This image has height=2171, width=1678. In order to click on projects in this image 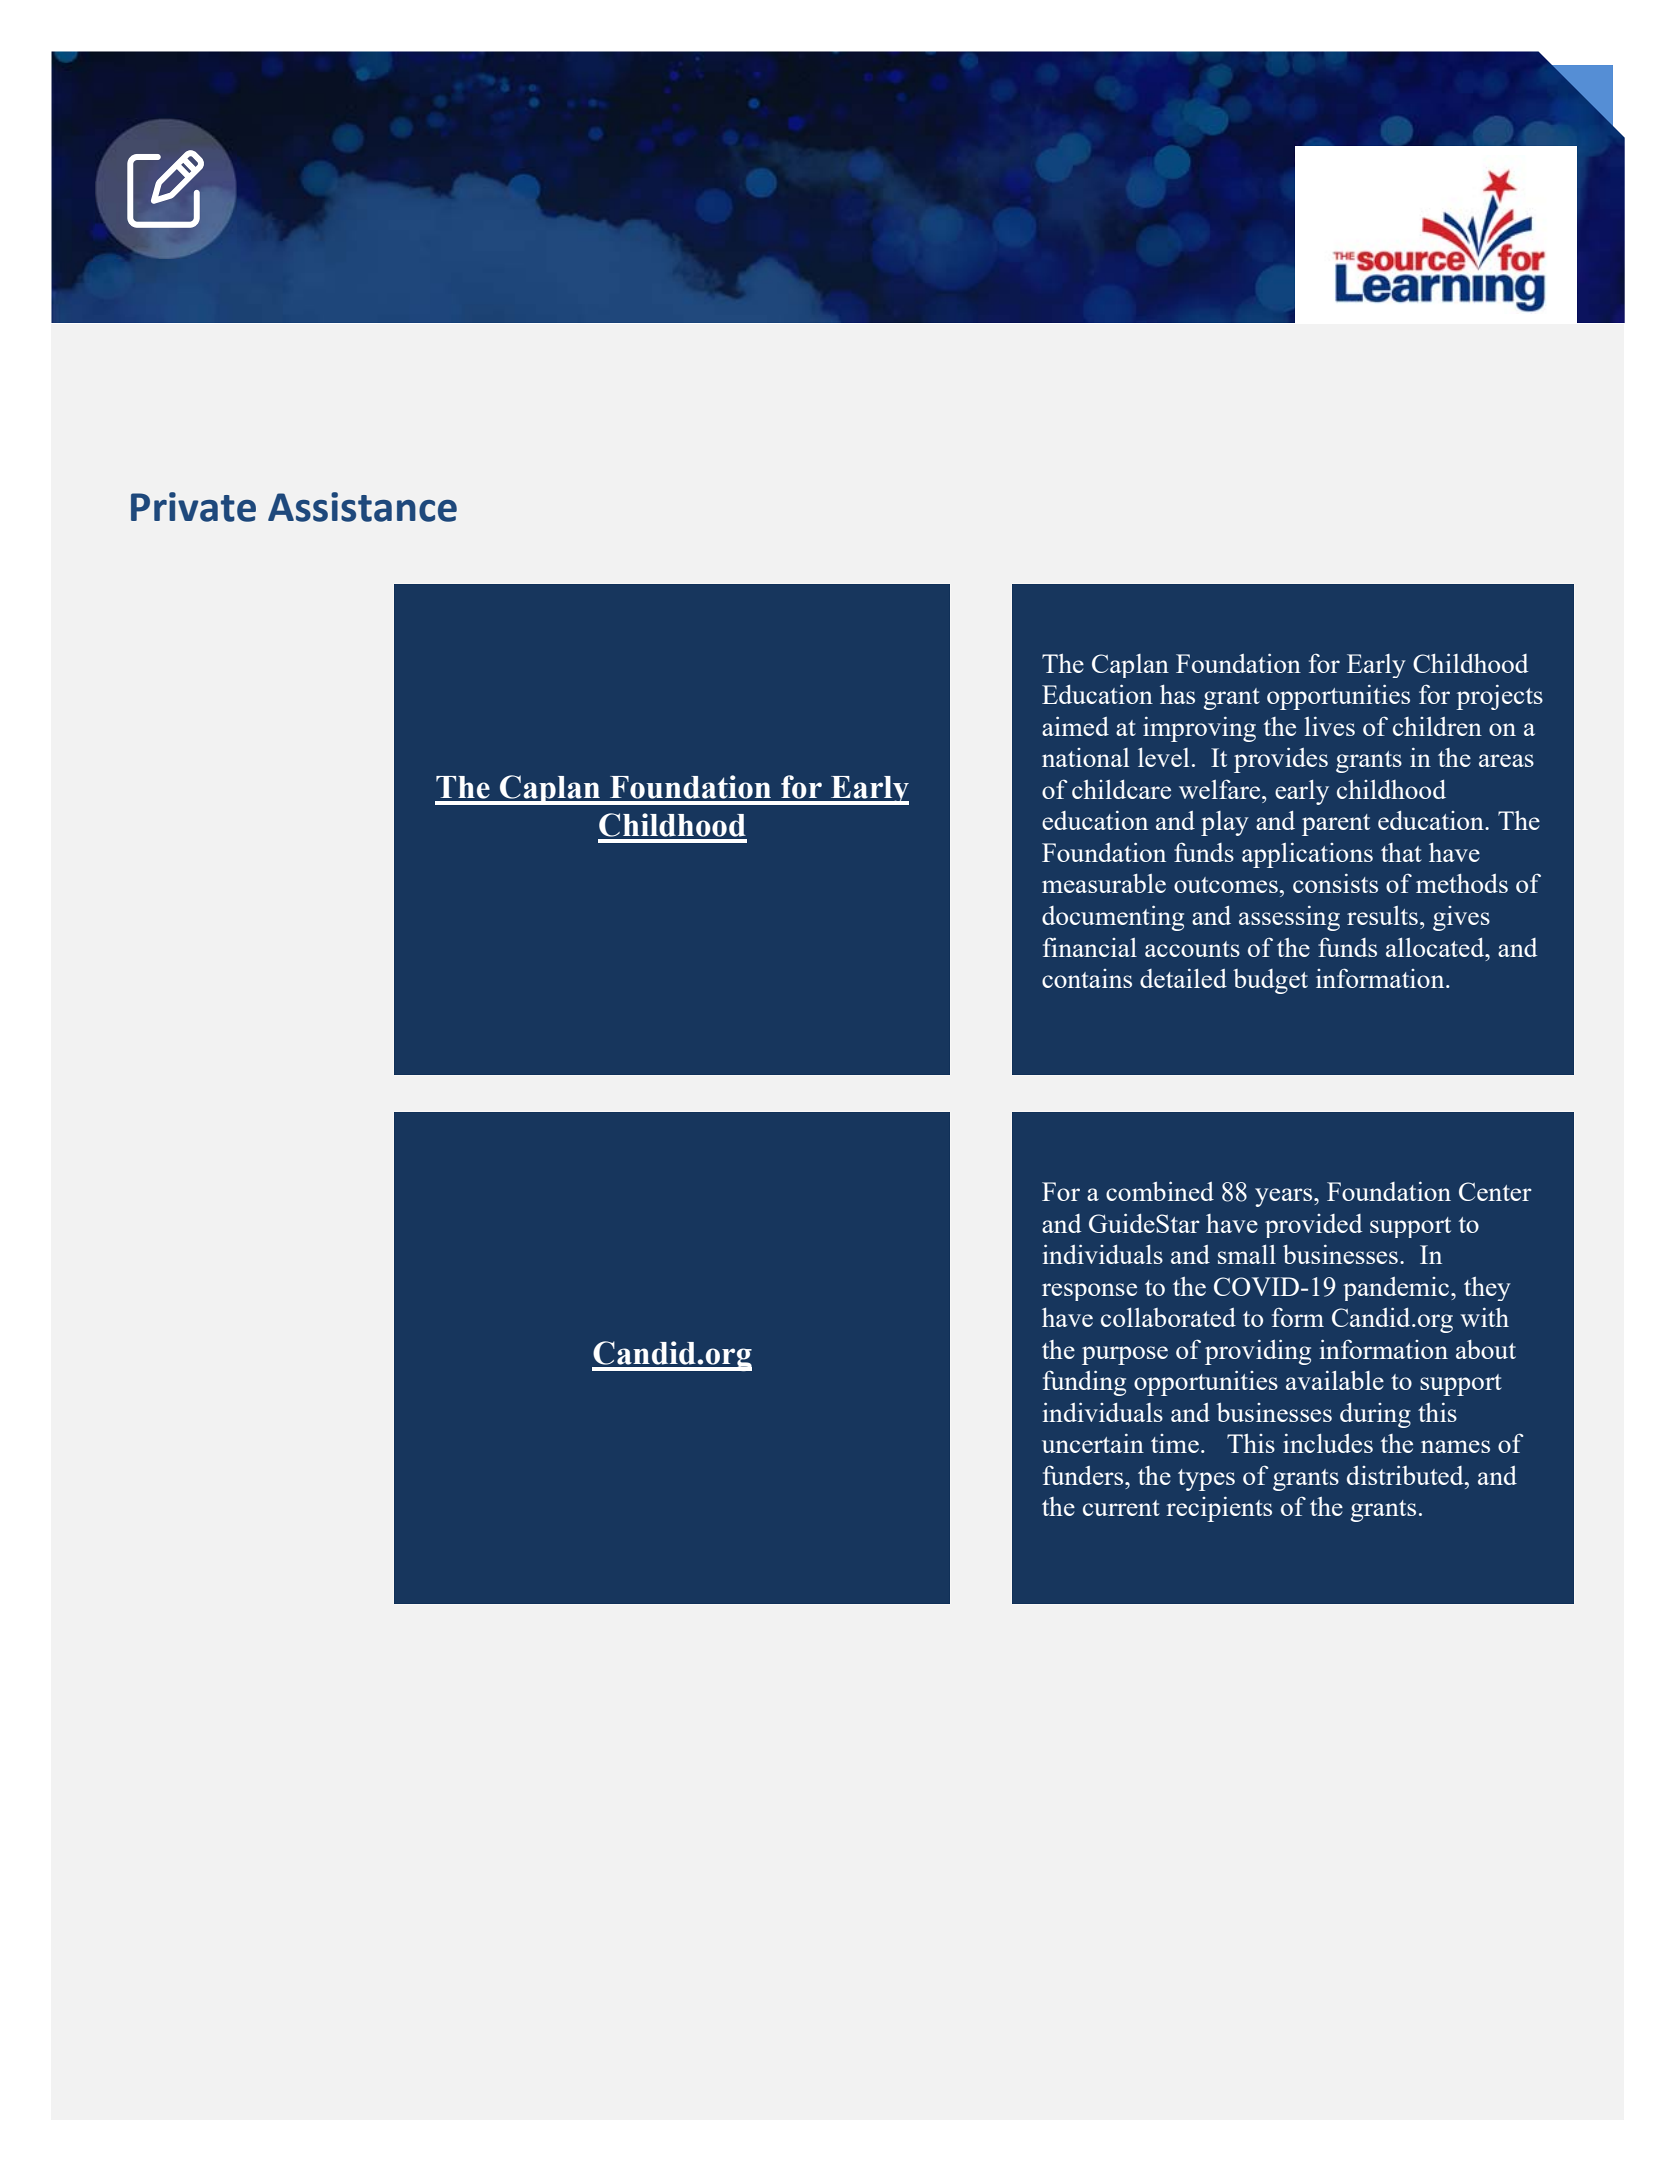, I will do `click(1499, 697)`.
